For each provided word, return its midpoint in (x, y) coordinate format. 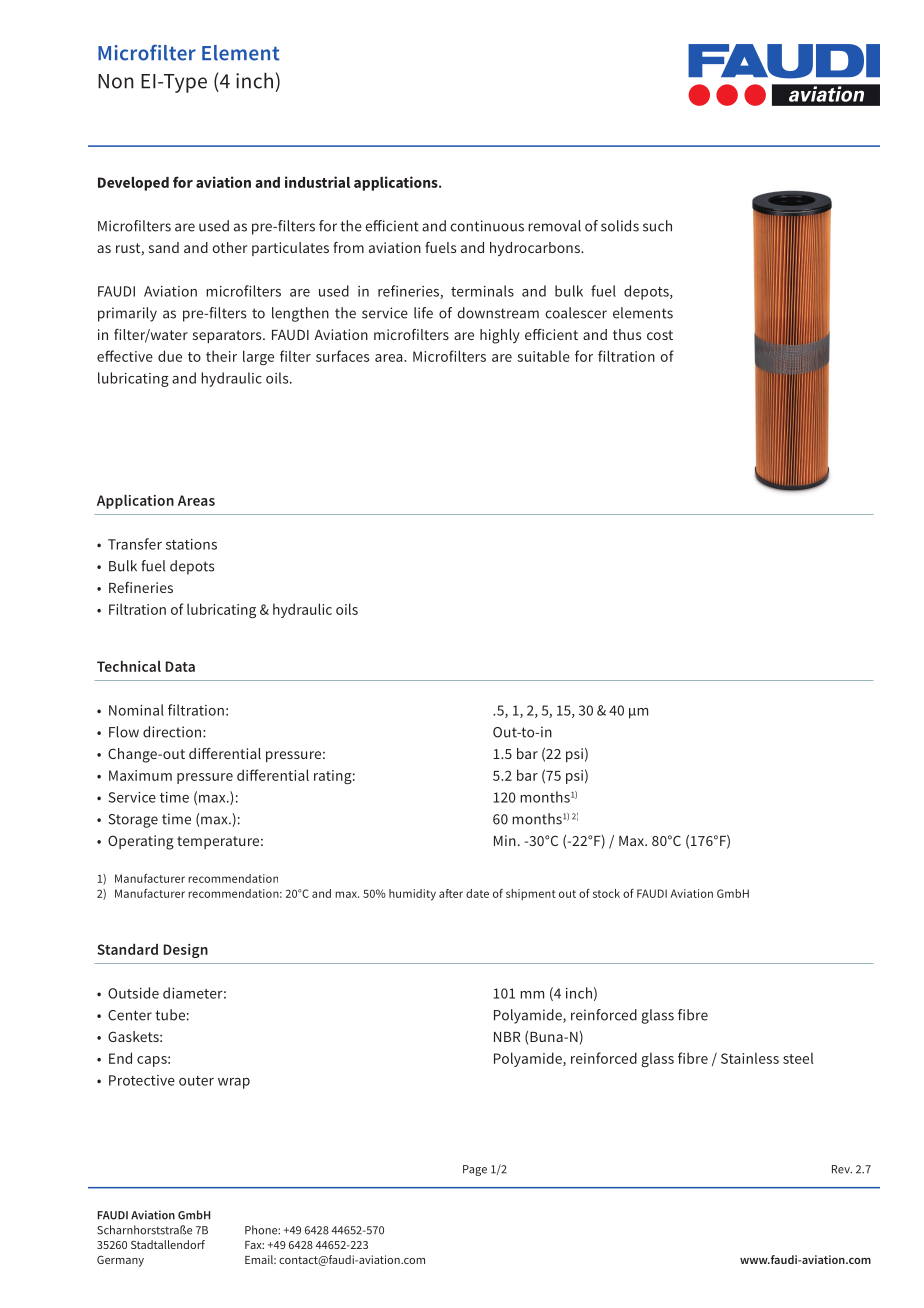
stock (606, 893)
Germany (120, 1261)
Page (475, 1170)
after (451, 893)
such (657, 226)
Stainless (750, 1058)
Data (180, 666)
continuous (487, 226)
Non (116, 81)
